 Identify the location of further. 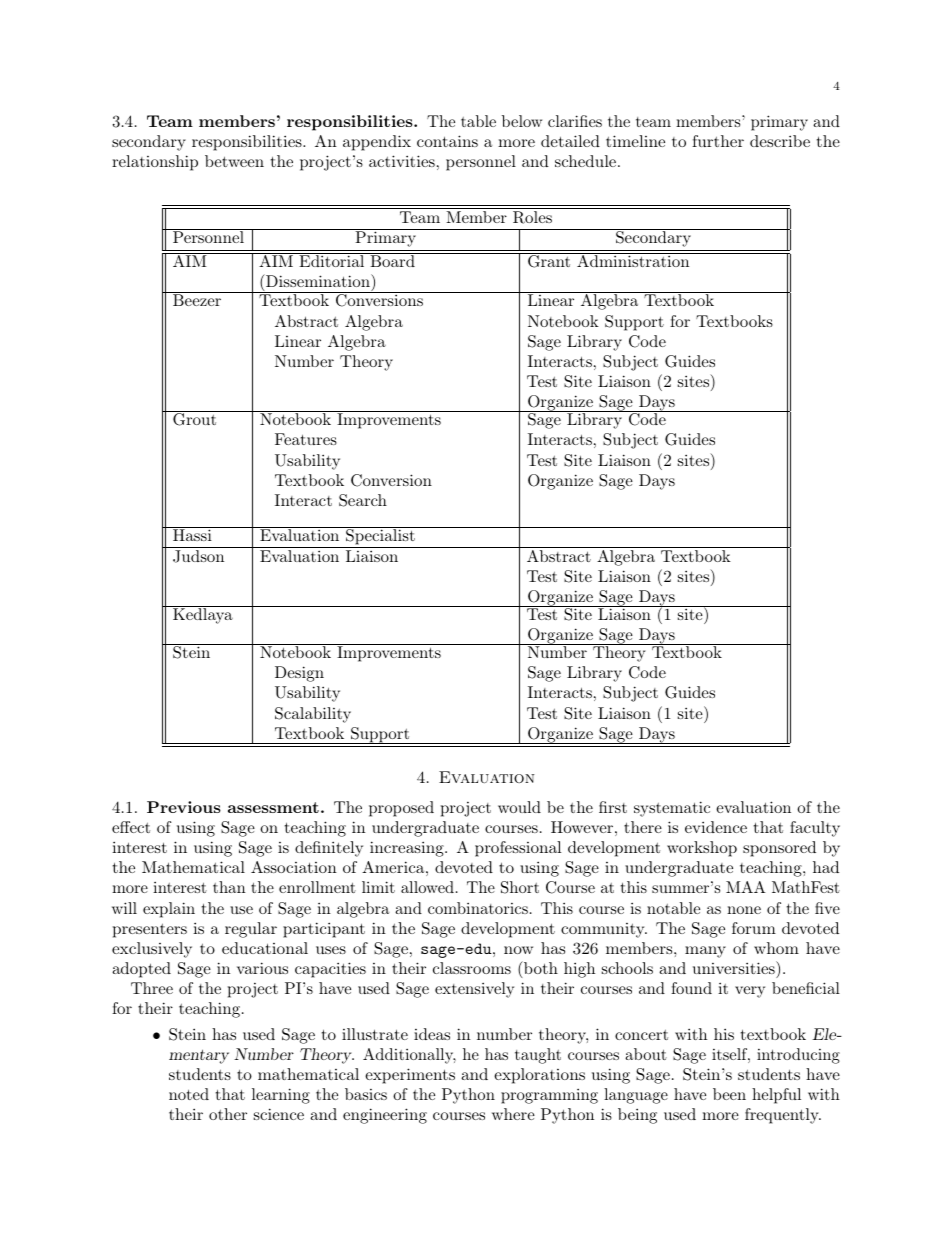
(718, 141).
